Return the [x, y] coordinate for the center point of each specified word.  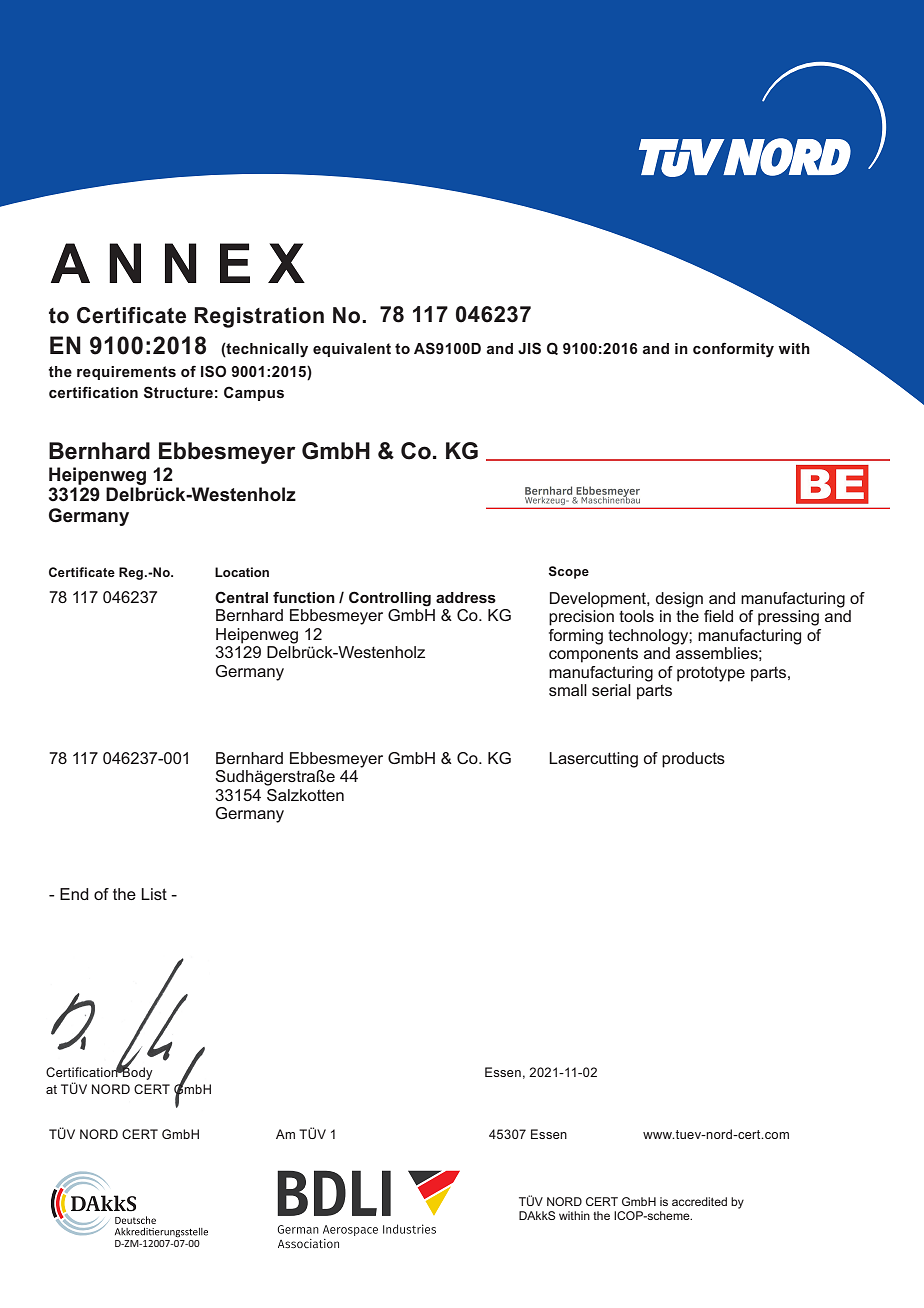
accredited [699, 1201]
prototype [711, 674]
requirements [126, 373]
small [568, 690]
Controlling [390, 599]
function [304, 597]
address [466, 597]
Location [242, 572]
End [74, 894]
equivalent [352, 350]
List [154, 894]
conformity [733, 350]
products [693, 760]
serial [611, 690]
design [679, 600]
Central [241, 597]
